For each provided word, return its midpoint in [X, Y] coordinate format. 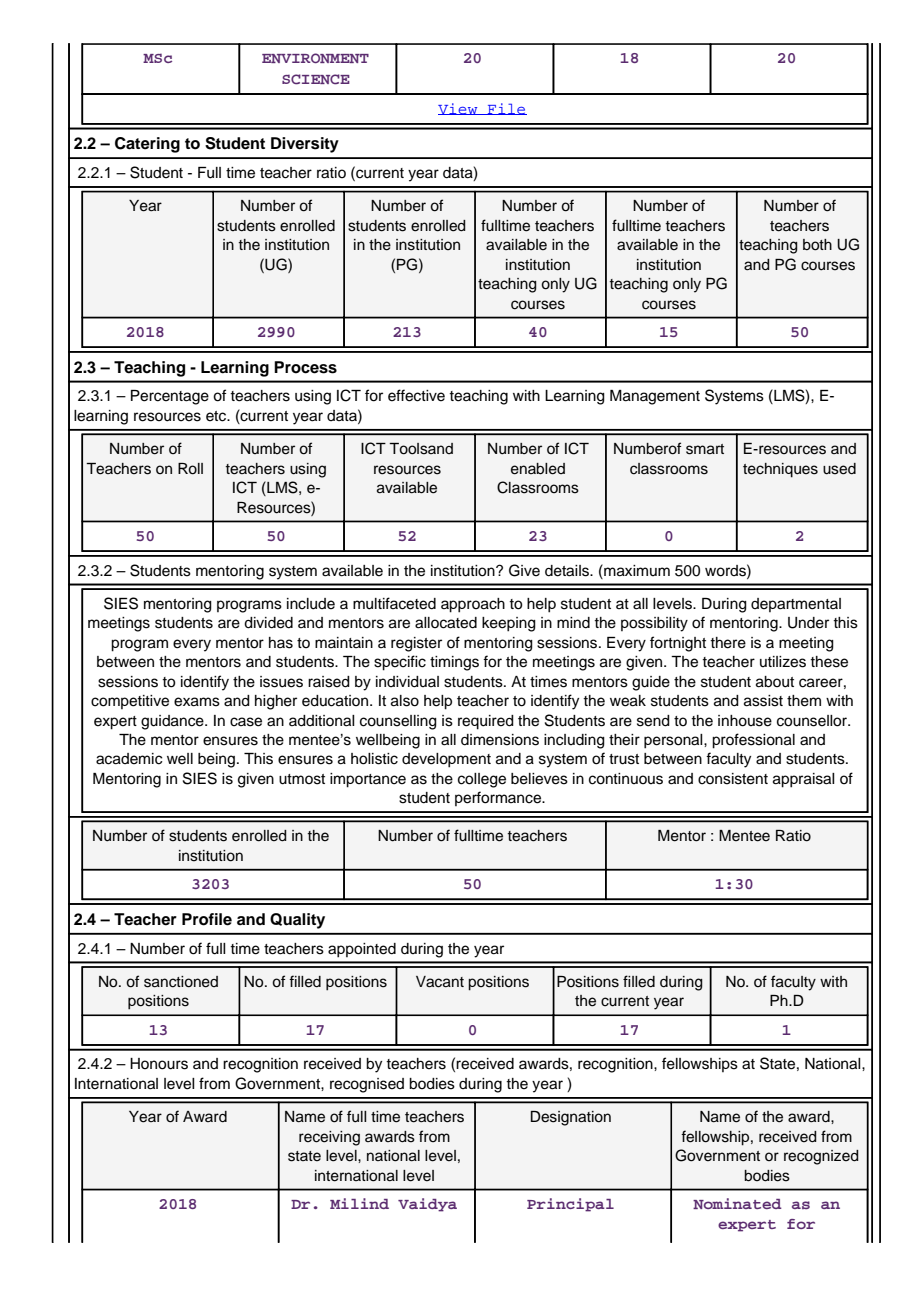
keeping [509, 624]
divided [268, 623]
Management [655, 397]
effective [416, 395]
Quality [297, 921]
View [459, 109]
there [728, 643]
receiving [329, 1138]
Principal [570, 1205]
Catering [147, 145]
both [817, 245]
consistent [733, 779]
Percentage [170, 397]
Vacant [440, 982]
